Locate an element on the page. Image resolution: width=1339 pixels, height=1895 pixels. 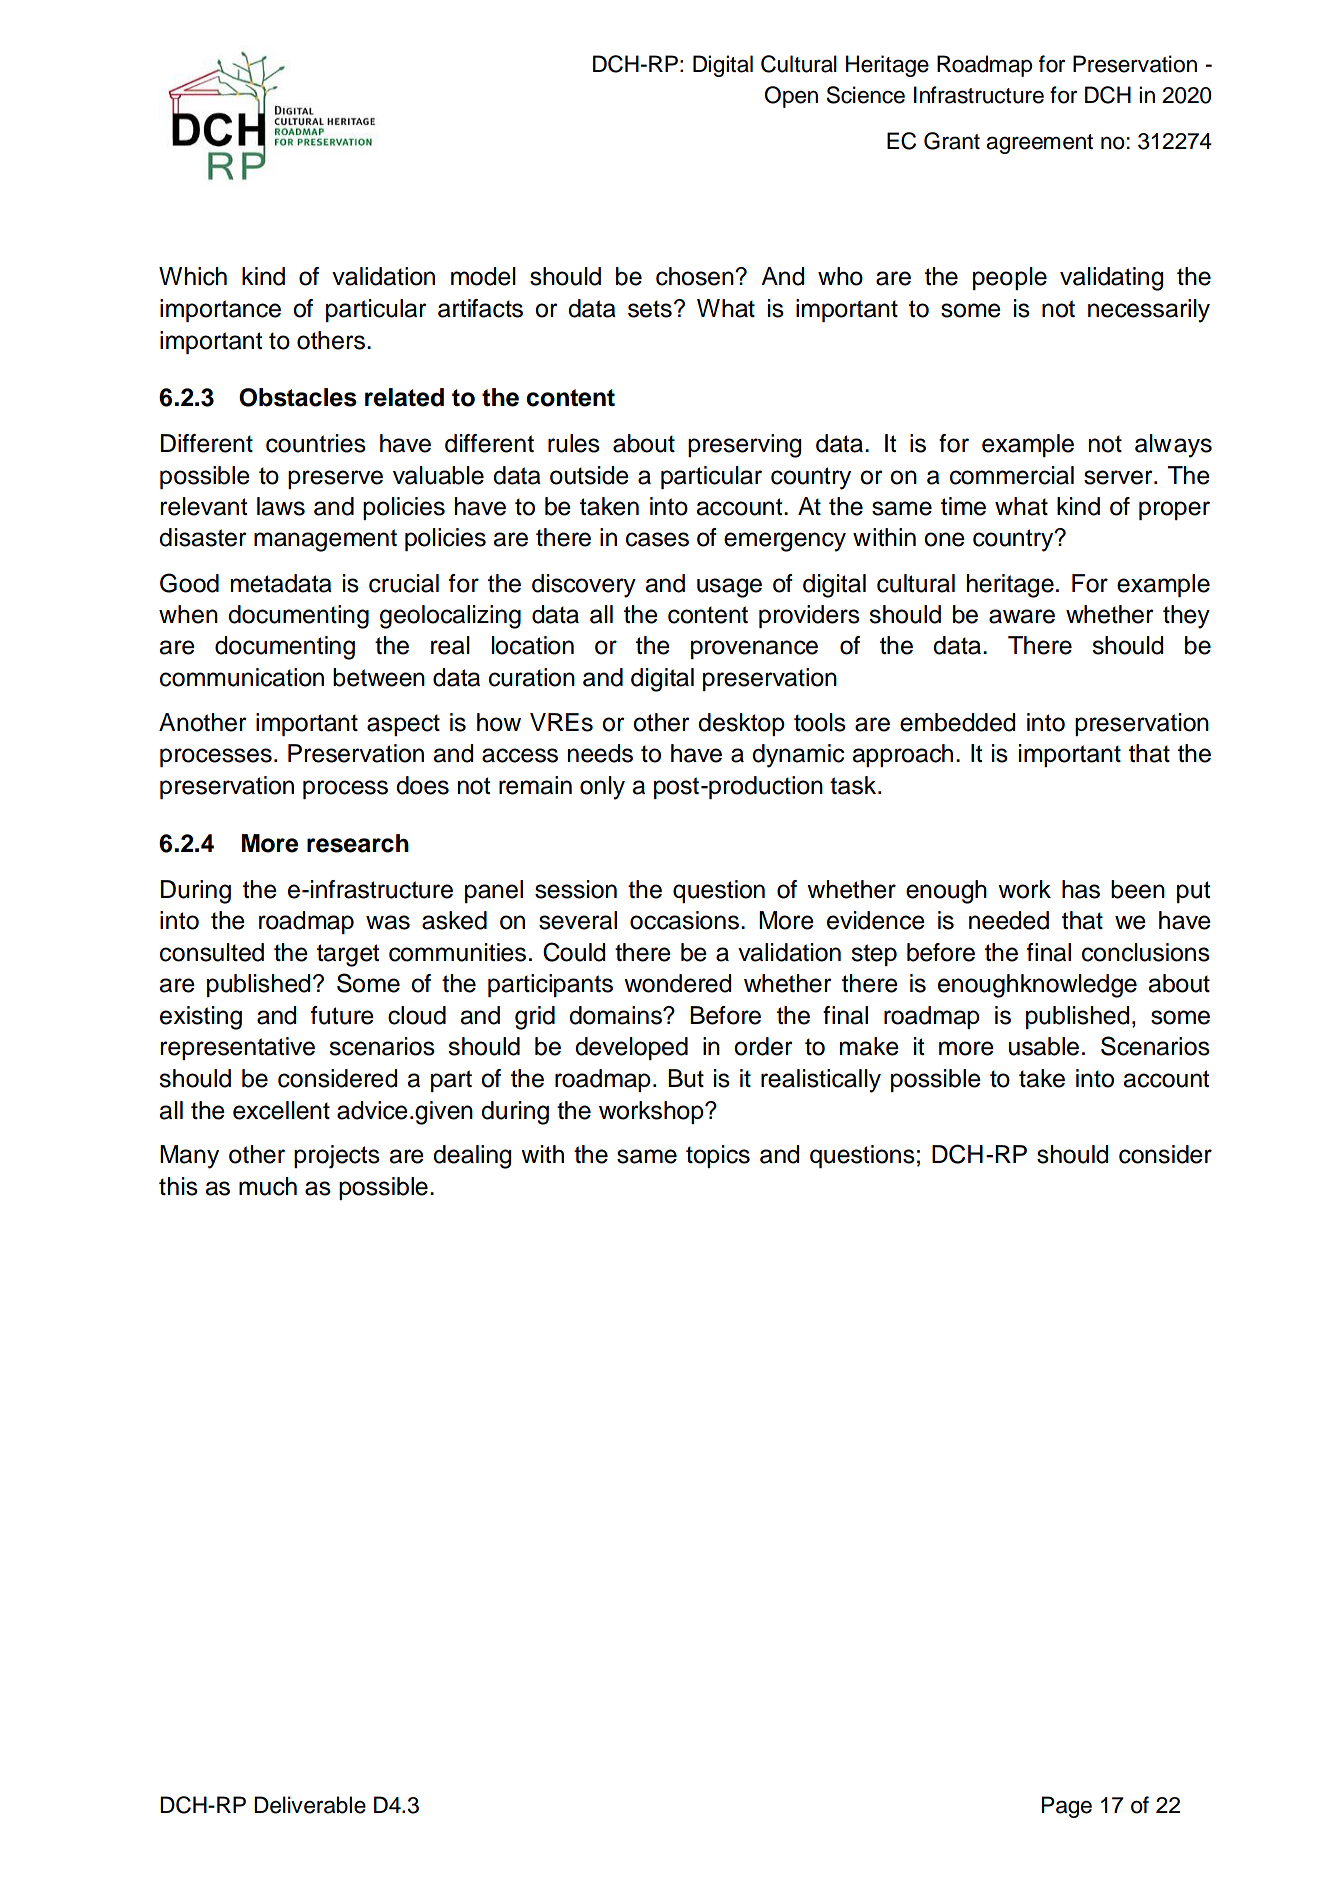
Page is located at coordinates (1067, 1807).
